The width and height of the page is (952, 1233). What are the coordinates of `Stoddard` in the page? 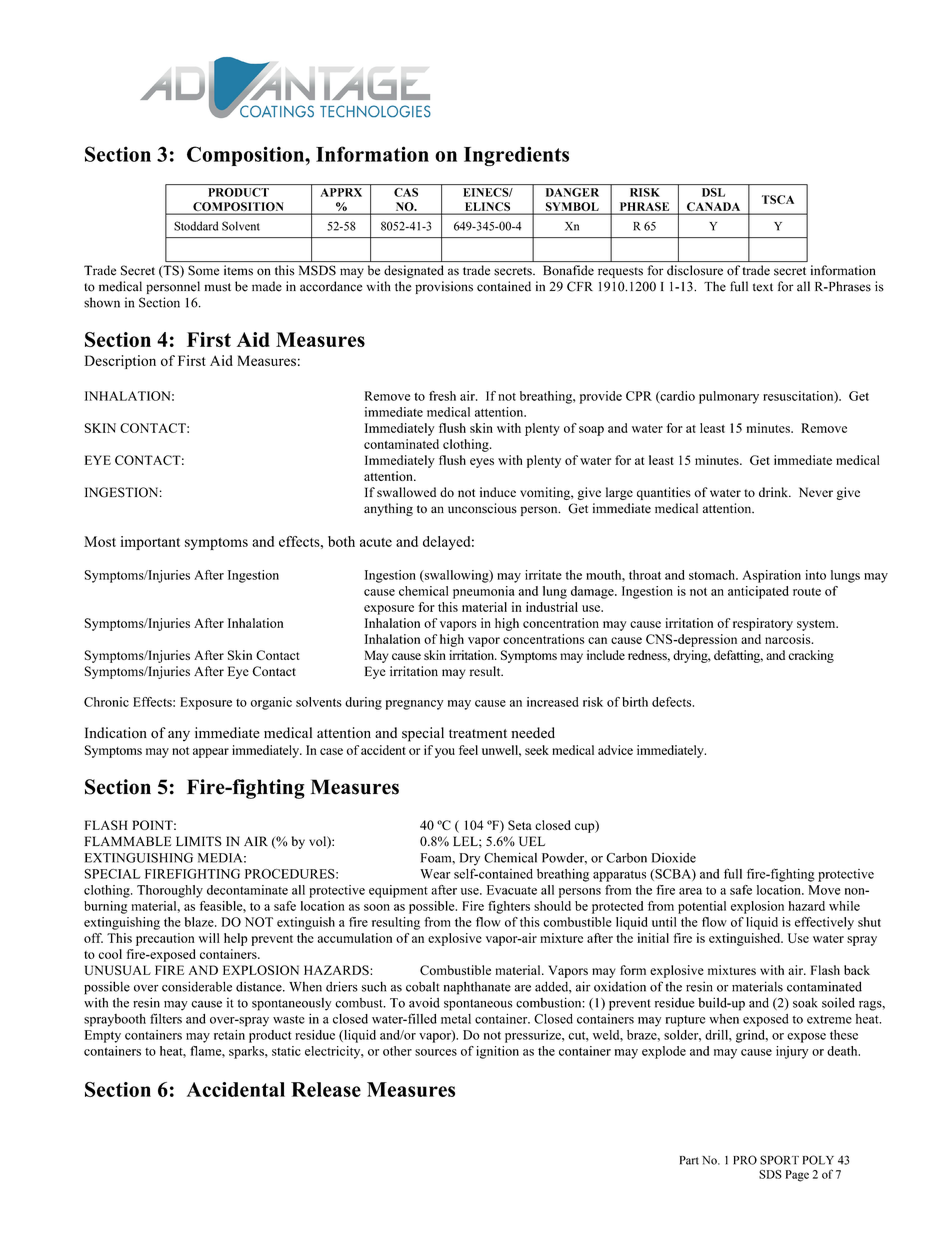 It's located at (196, 226).
